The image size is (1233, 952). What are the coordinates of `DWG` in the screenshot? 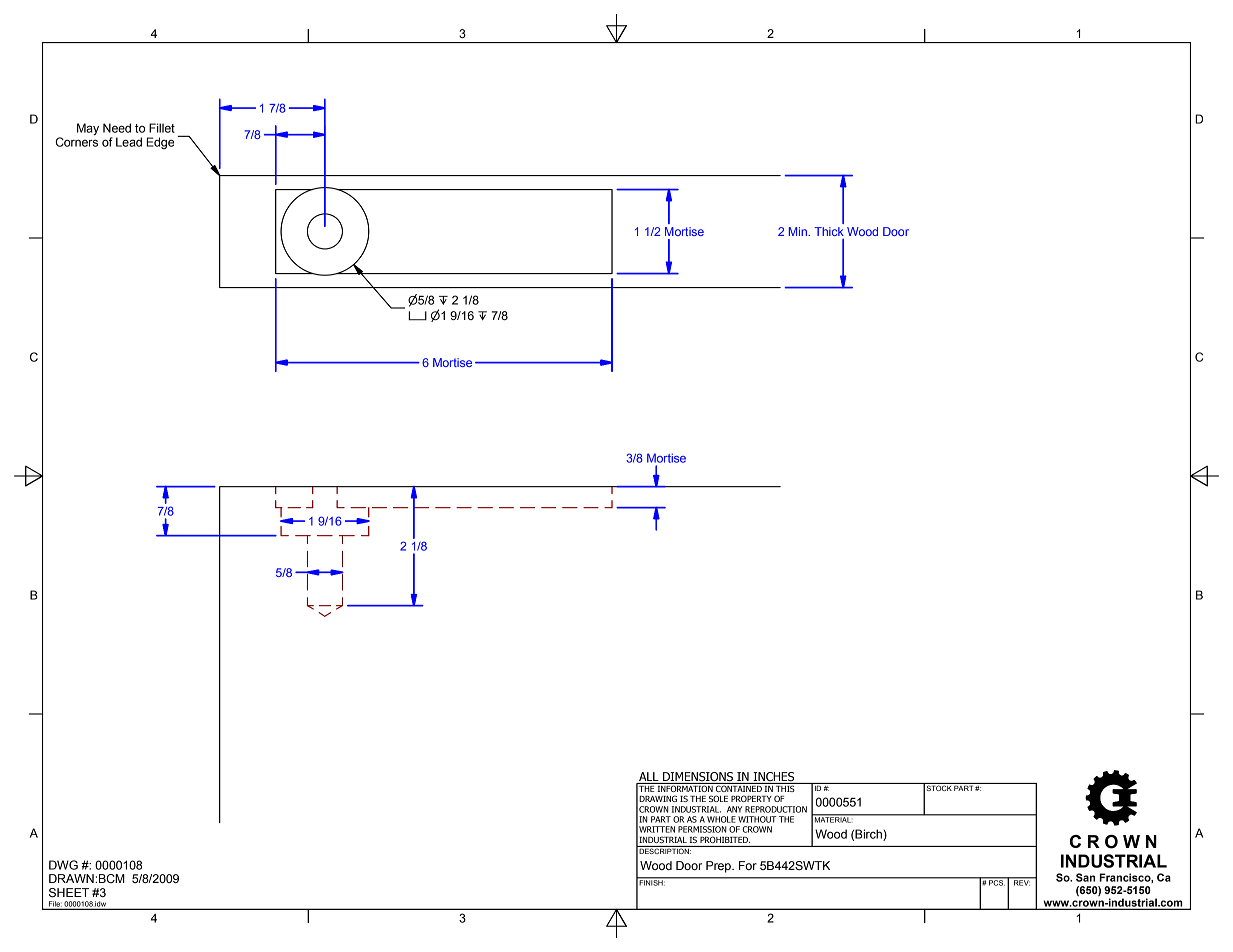 It's located at (63, 865).
